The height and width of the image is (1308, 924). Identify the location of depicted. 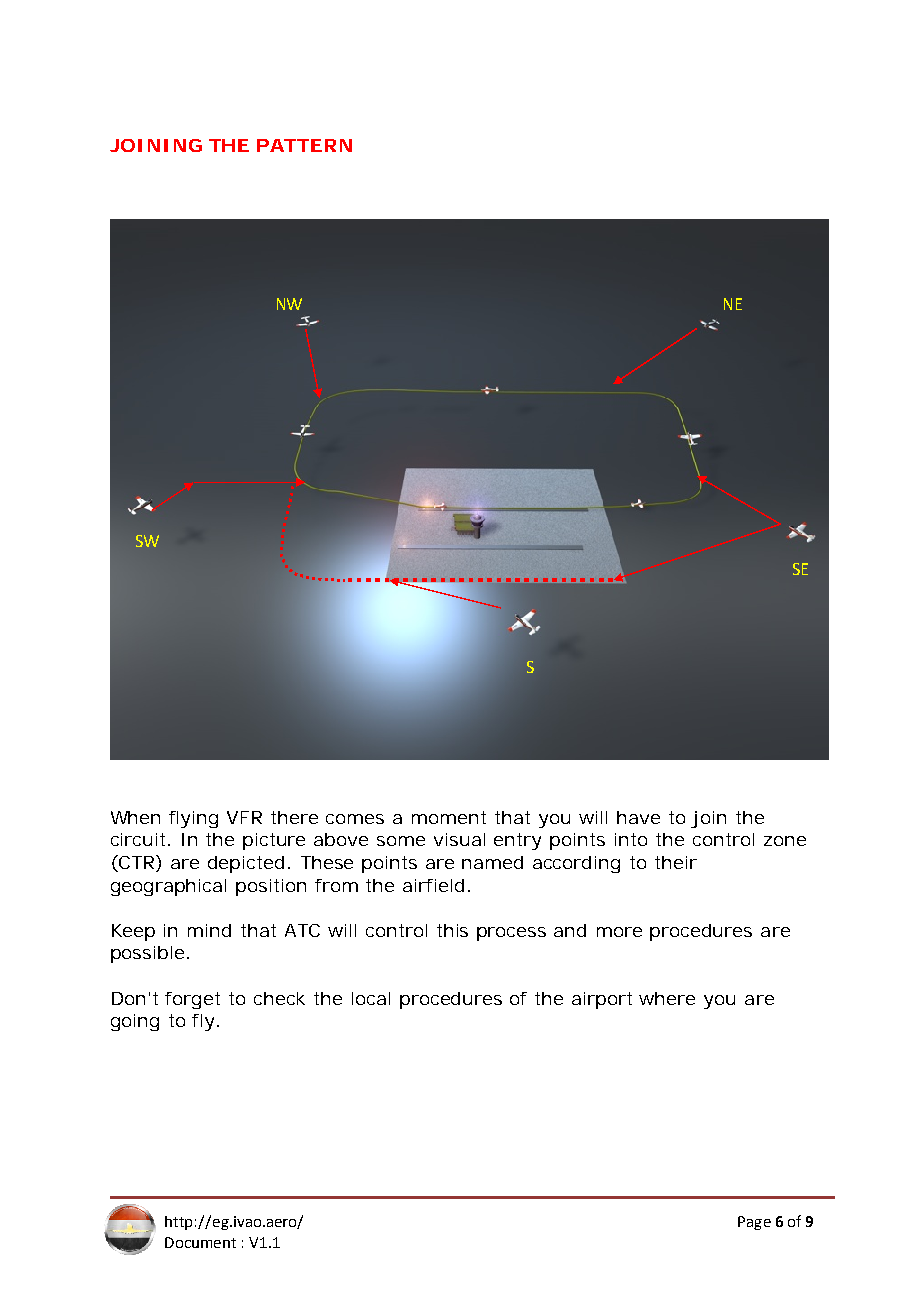
(249, 864).
